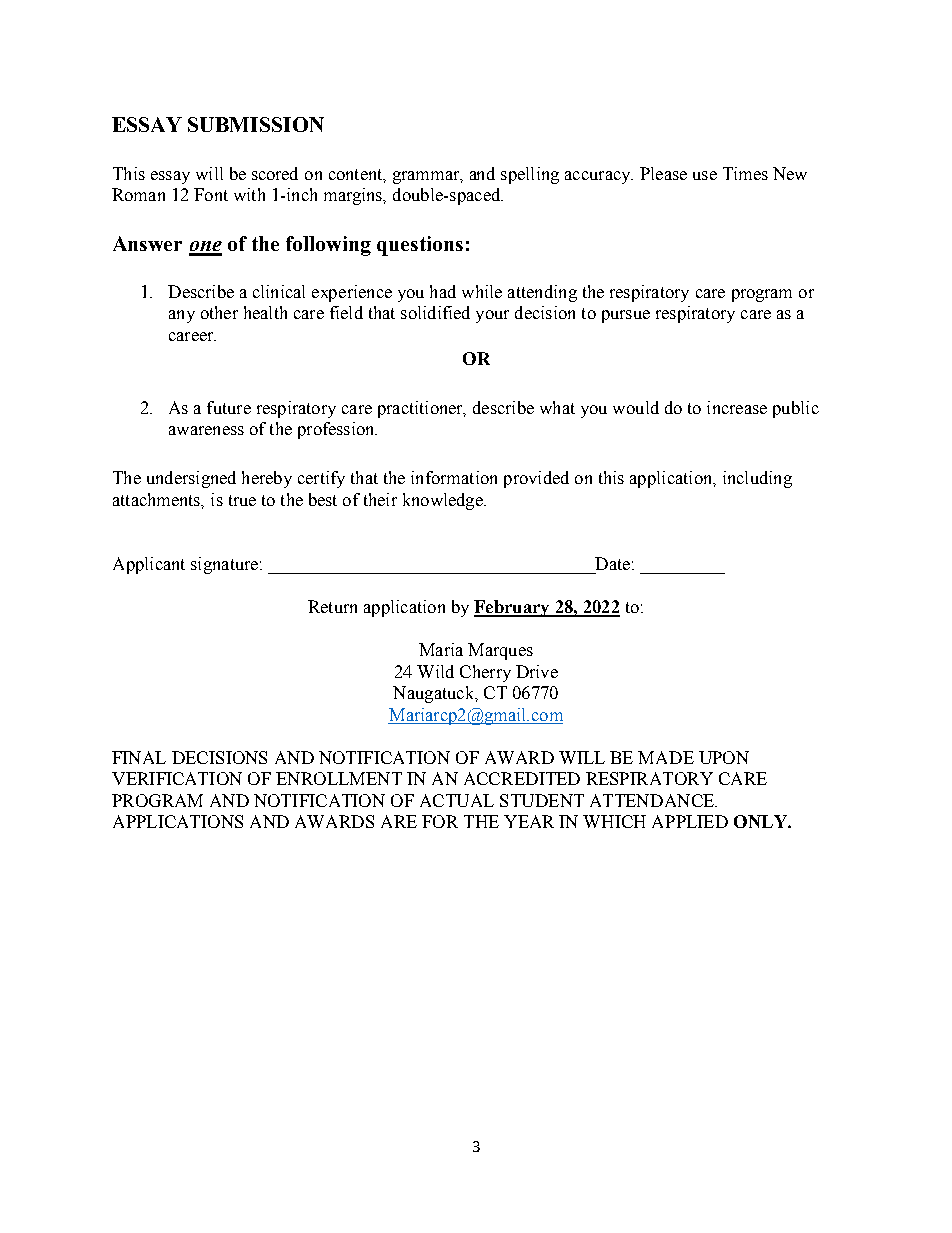 This screenshot has width=952, height=1233. I want to click on information, so click(454, 477).
